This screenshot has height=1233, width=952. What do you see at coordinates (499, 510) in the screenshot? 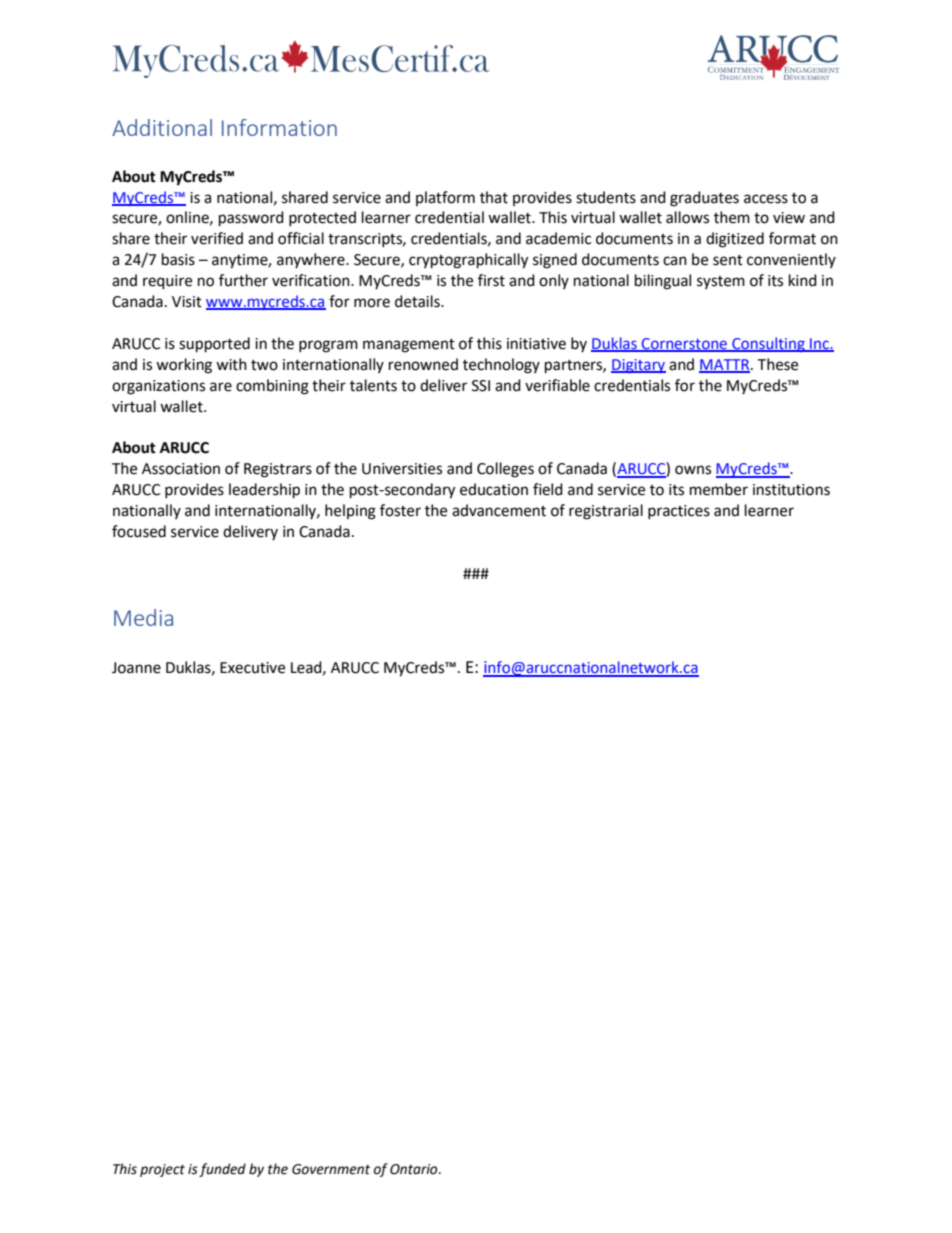
I see `advancement` at bounding box center [499, 510].
